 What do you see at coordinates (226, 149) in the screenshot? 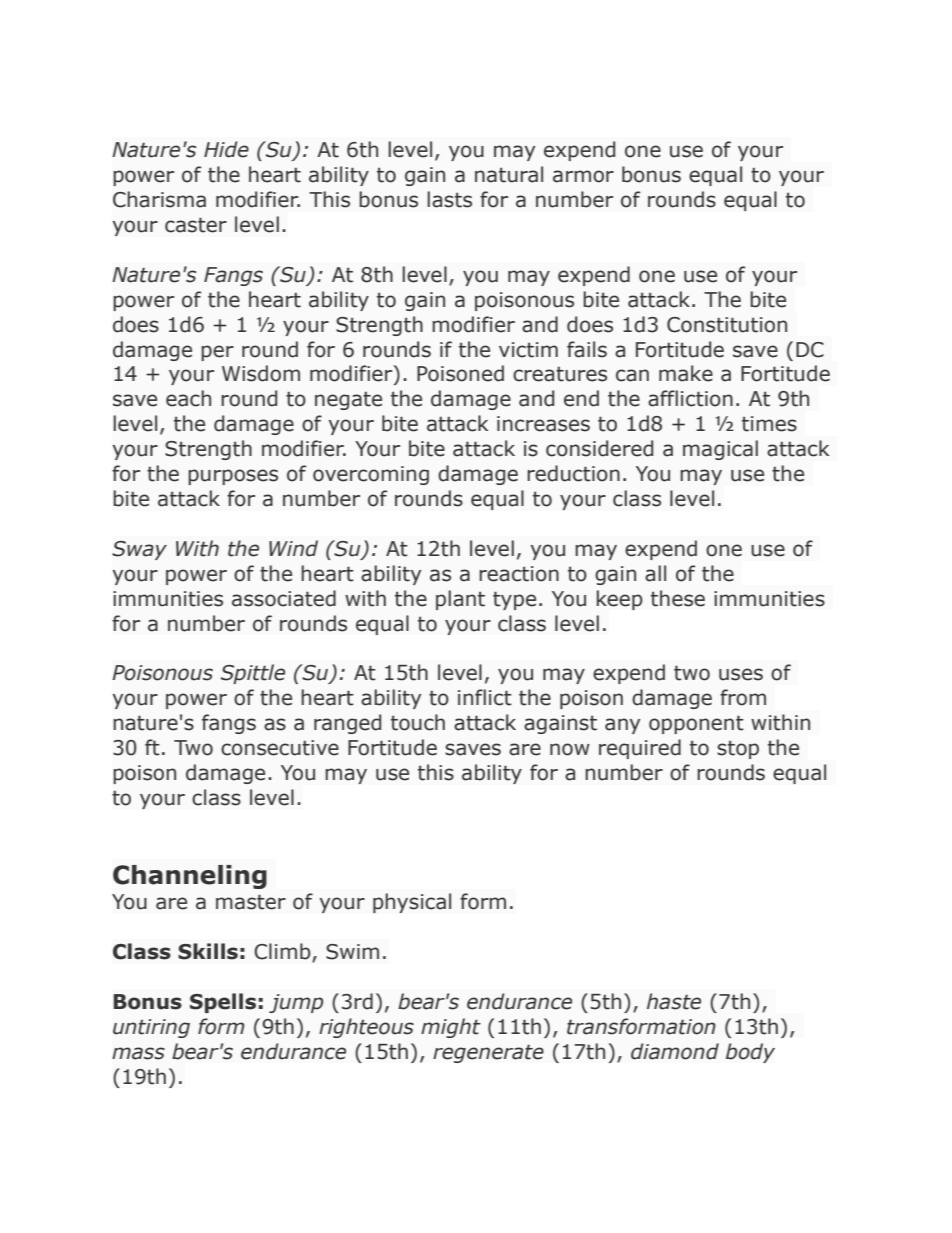
I see `Hide` at bounding box center [226, 149].
